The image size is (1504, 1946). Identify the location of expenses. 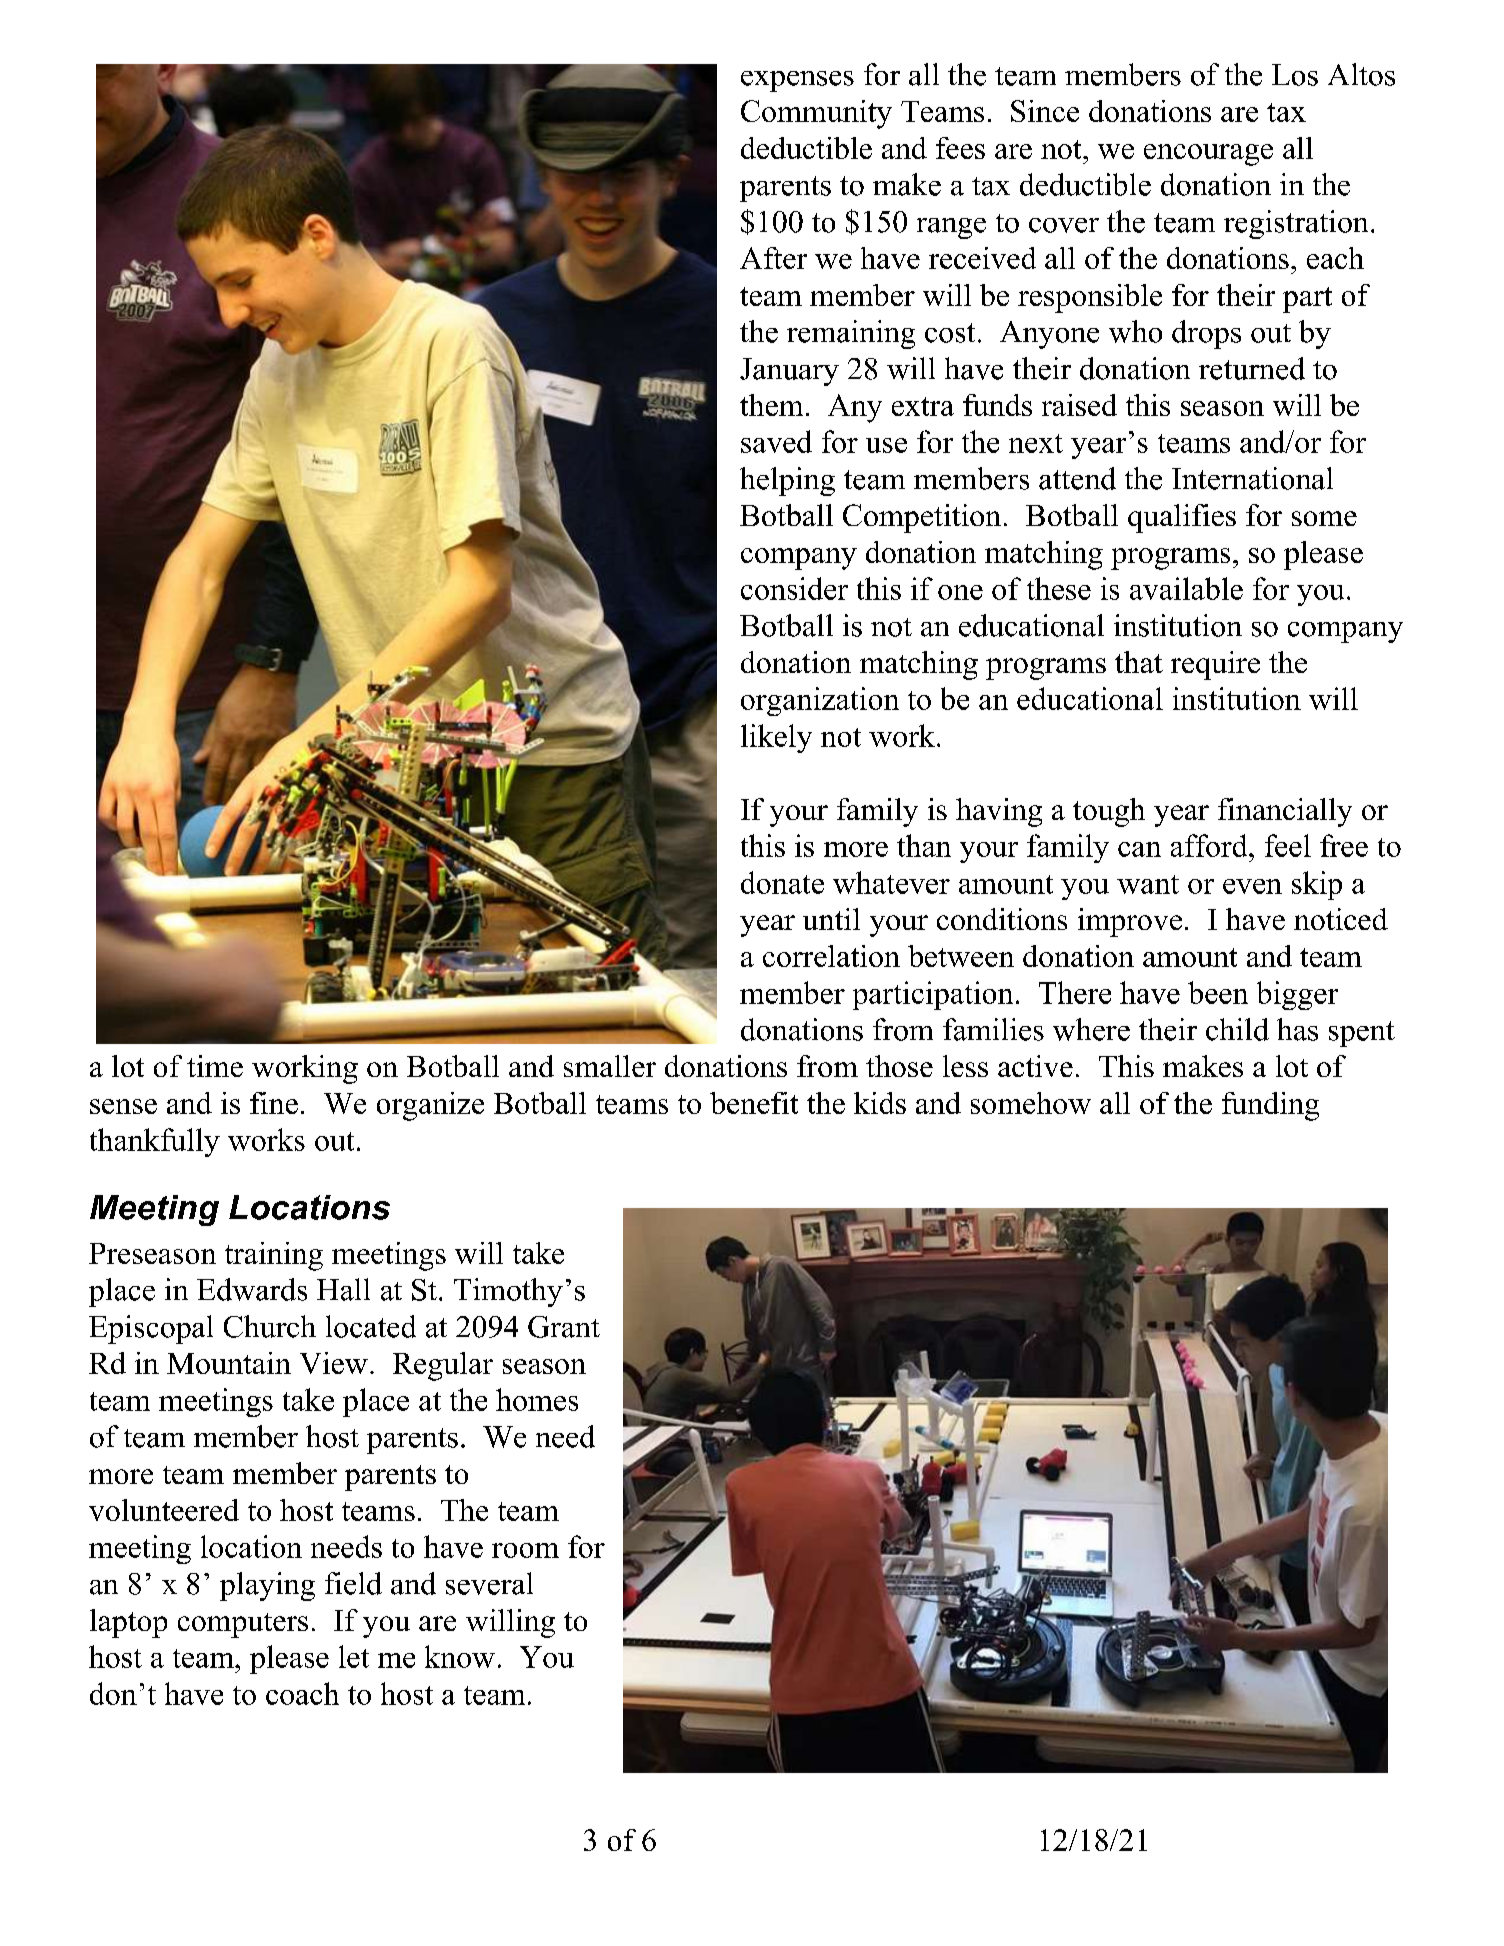
(797, 81).
